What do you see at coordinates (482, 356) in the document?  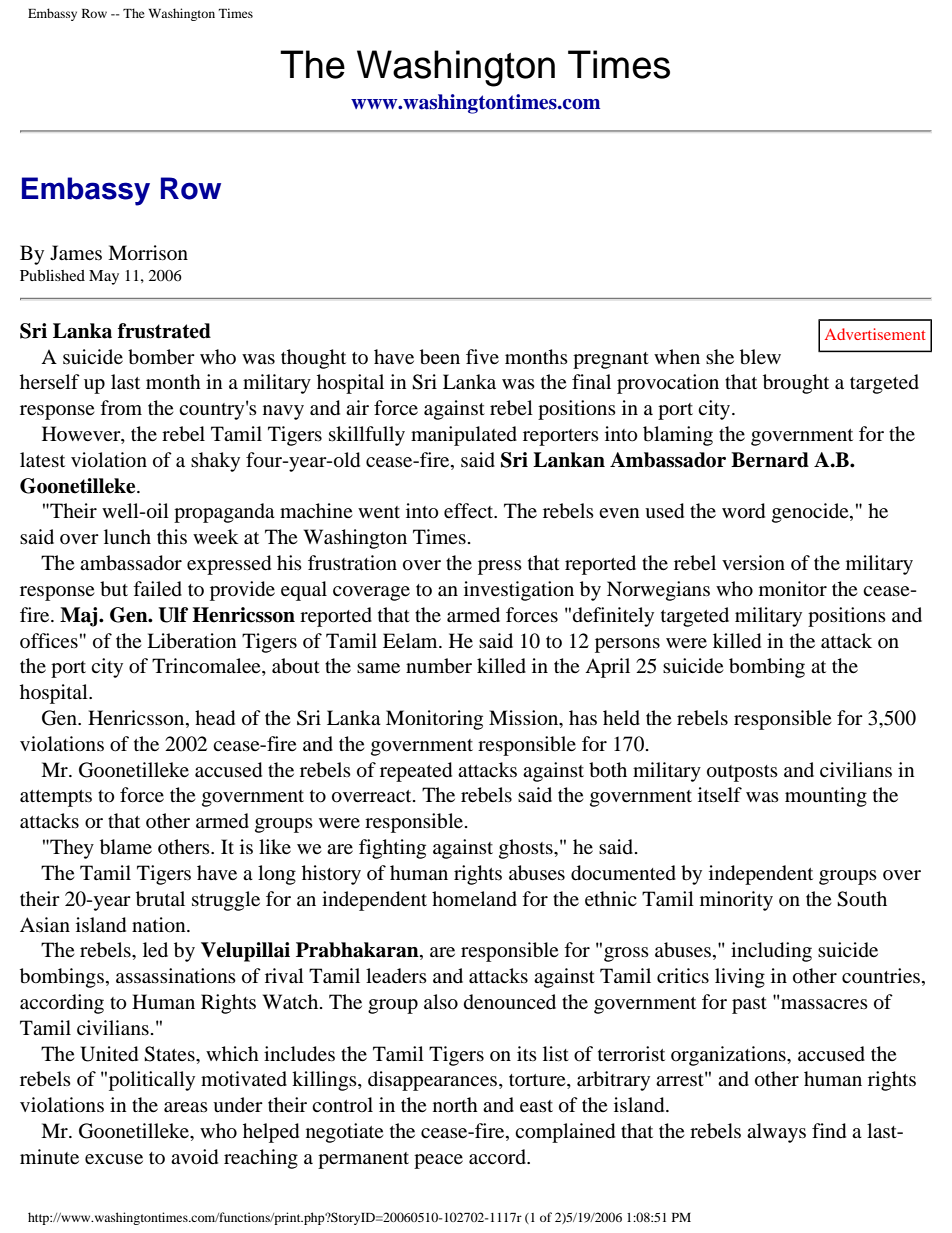 I see `five` at bounding box center [482, 356].
